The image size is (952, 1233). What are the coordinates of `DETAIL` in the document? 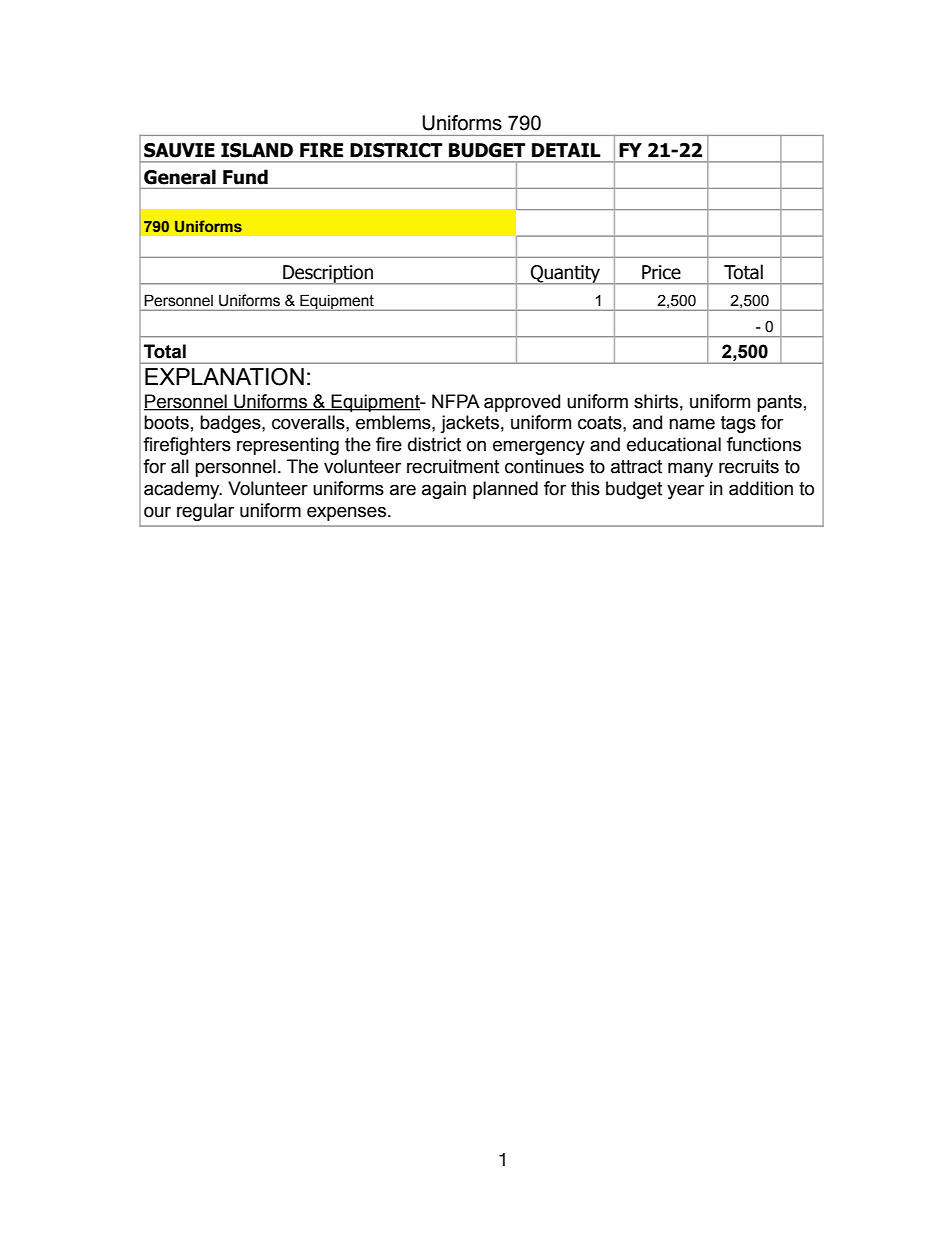 It's located at (566, 150).
